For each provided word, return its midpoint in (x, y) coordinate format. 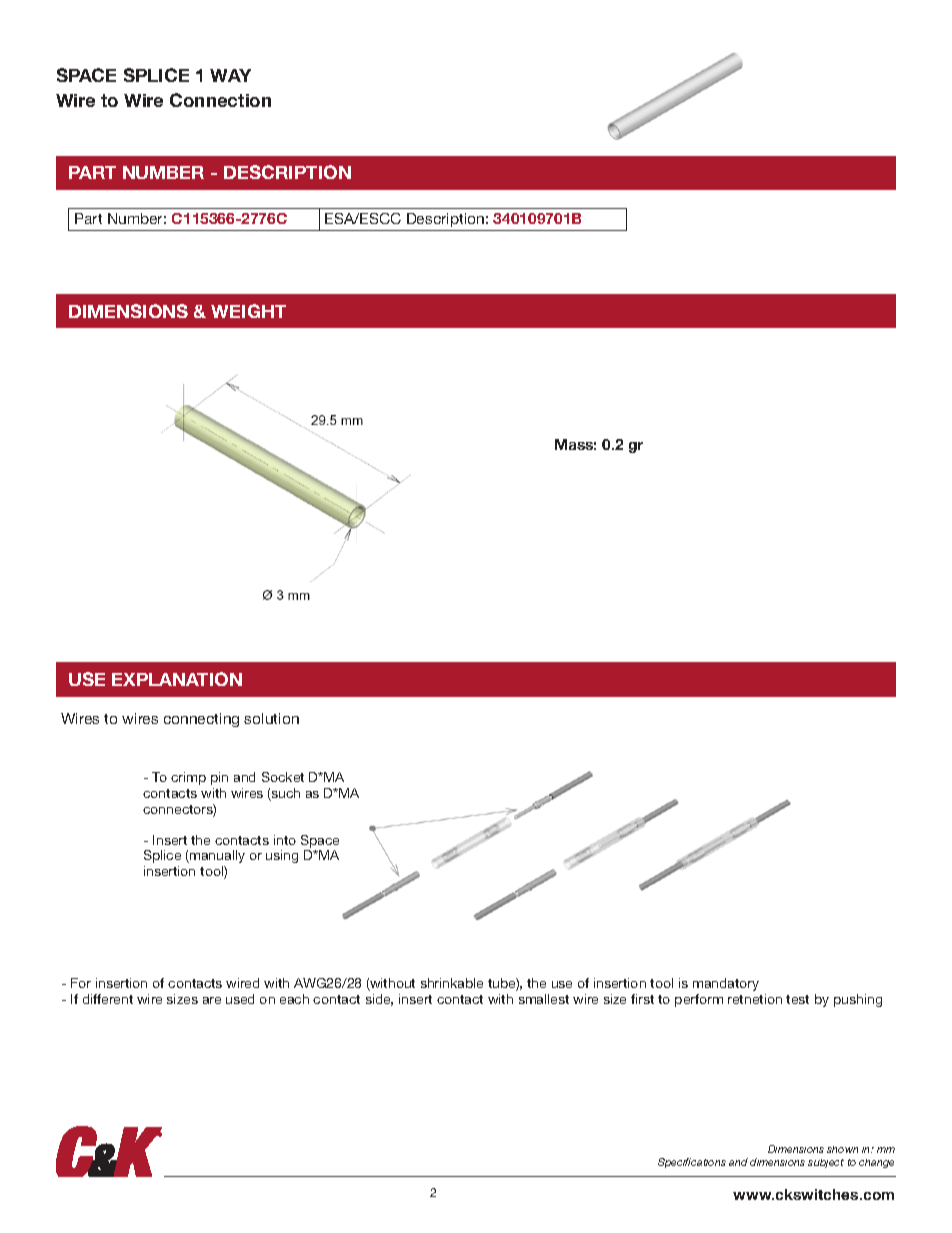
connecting (201, 720)
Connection (220, 100)
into (285, 840)
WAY (230, 75)
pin (219, 778)
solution (271, 718)
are (212, 1000)
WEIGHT (248, 311)
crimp (188, 778)
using (282, 856)
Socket (283, 777)
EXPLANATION (177, 679)
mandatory (726, 984)
